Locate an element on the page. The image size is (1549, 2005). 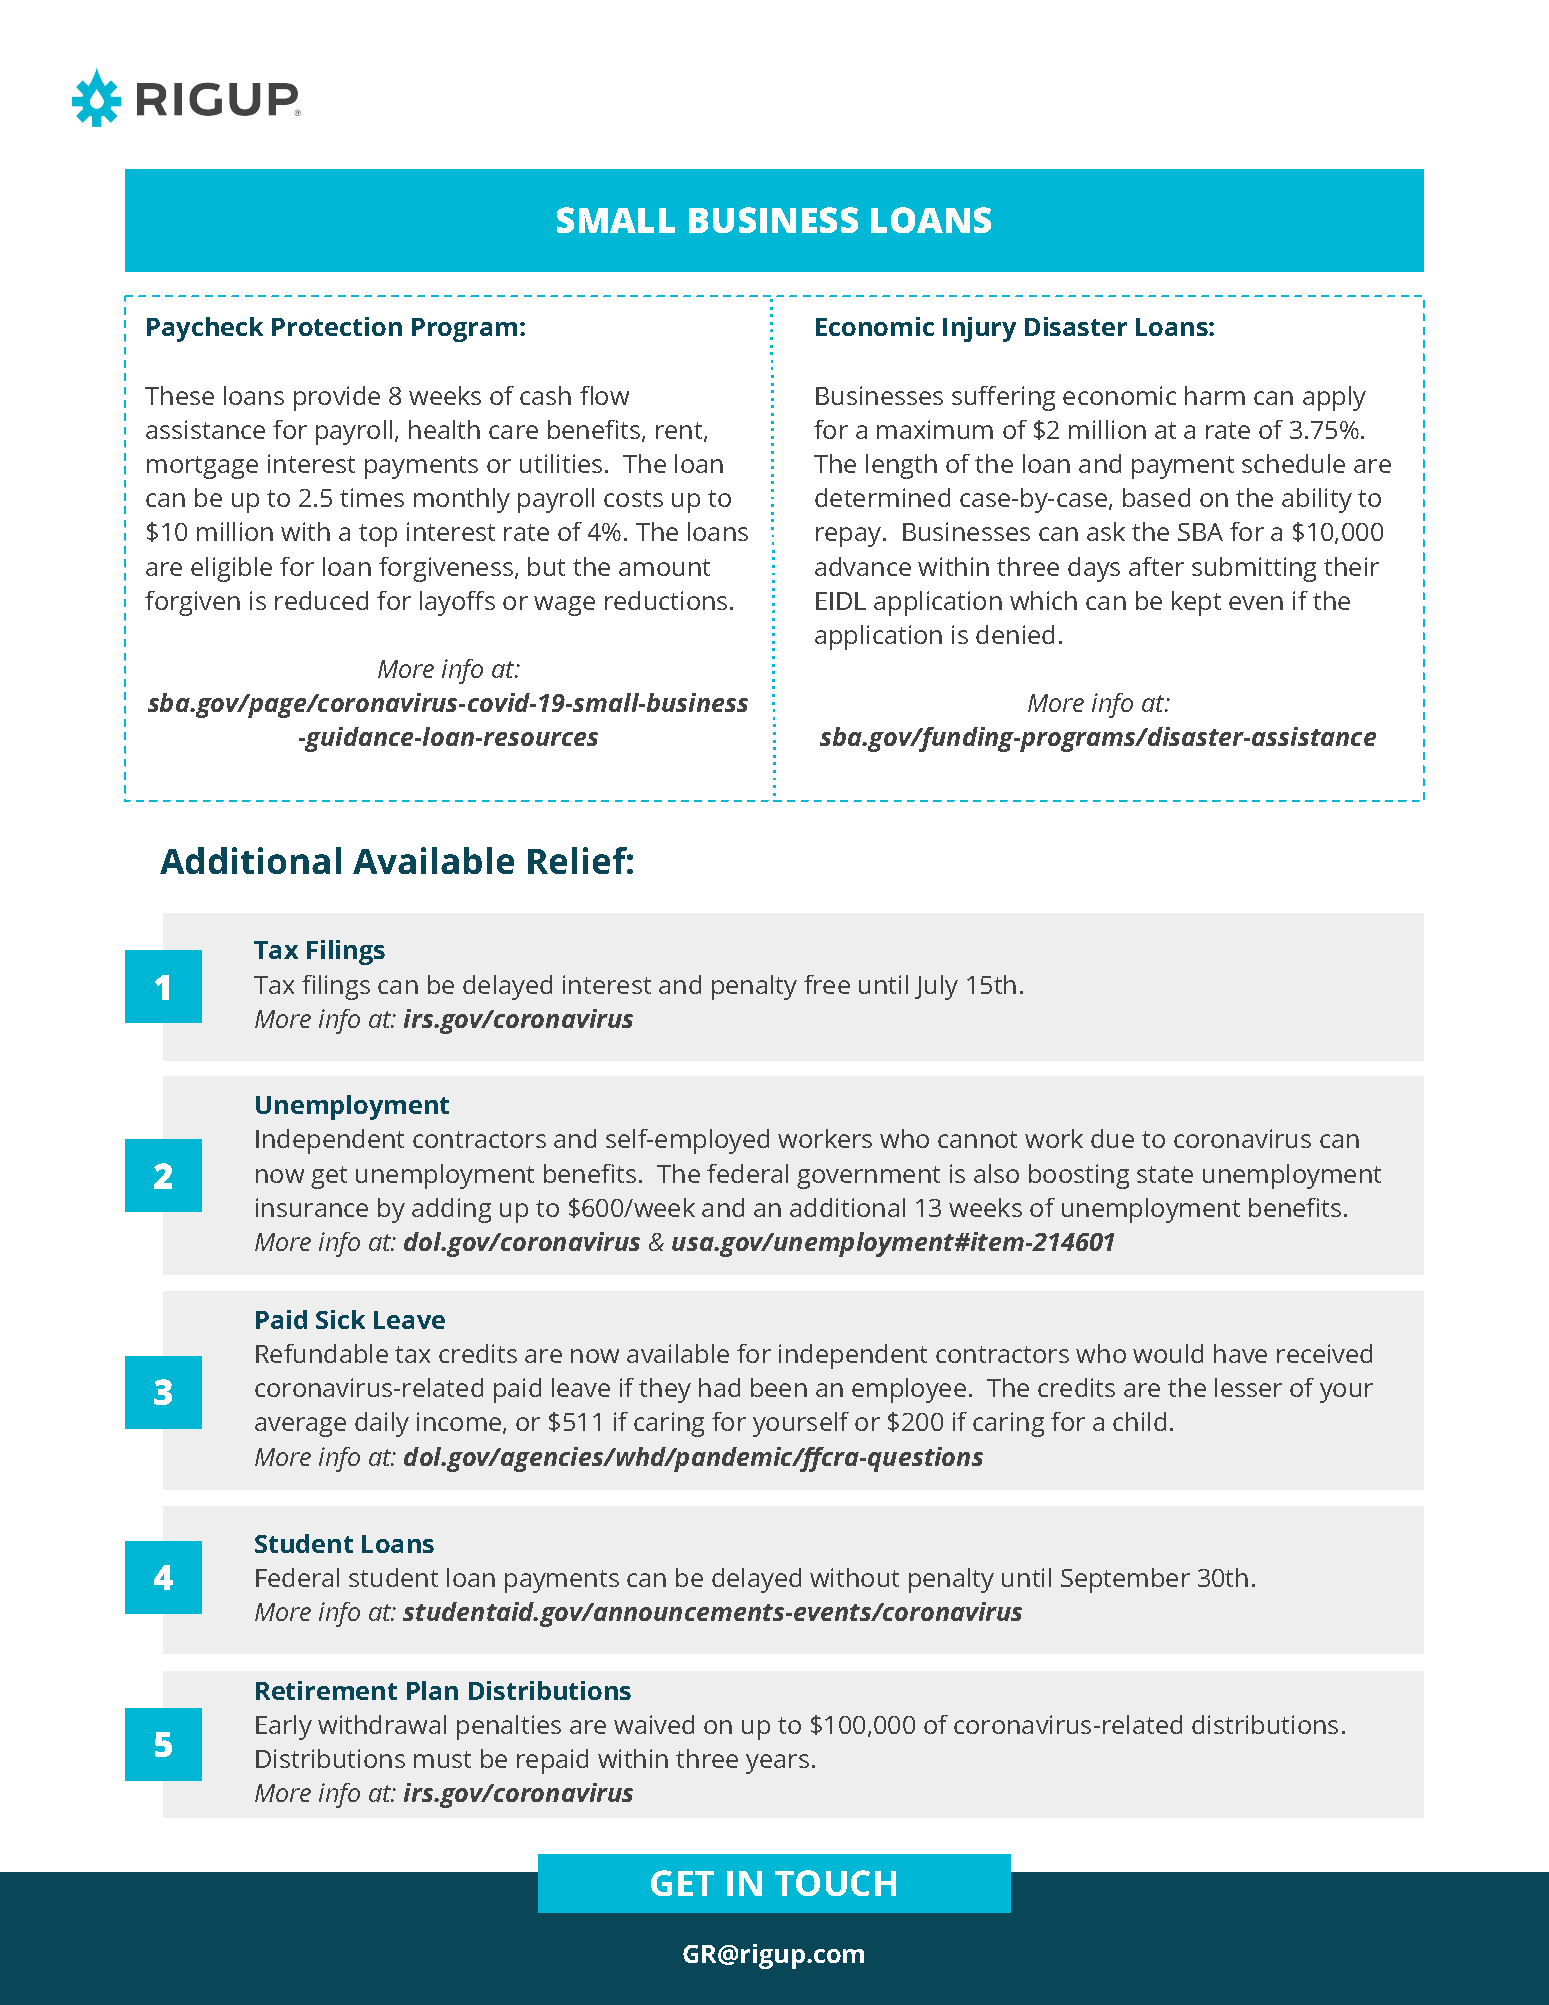
been is located at coordinates (779, 1387).
